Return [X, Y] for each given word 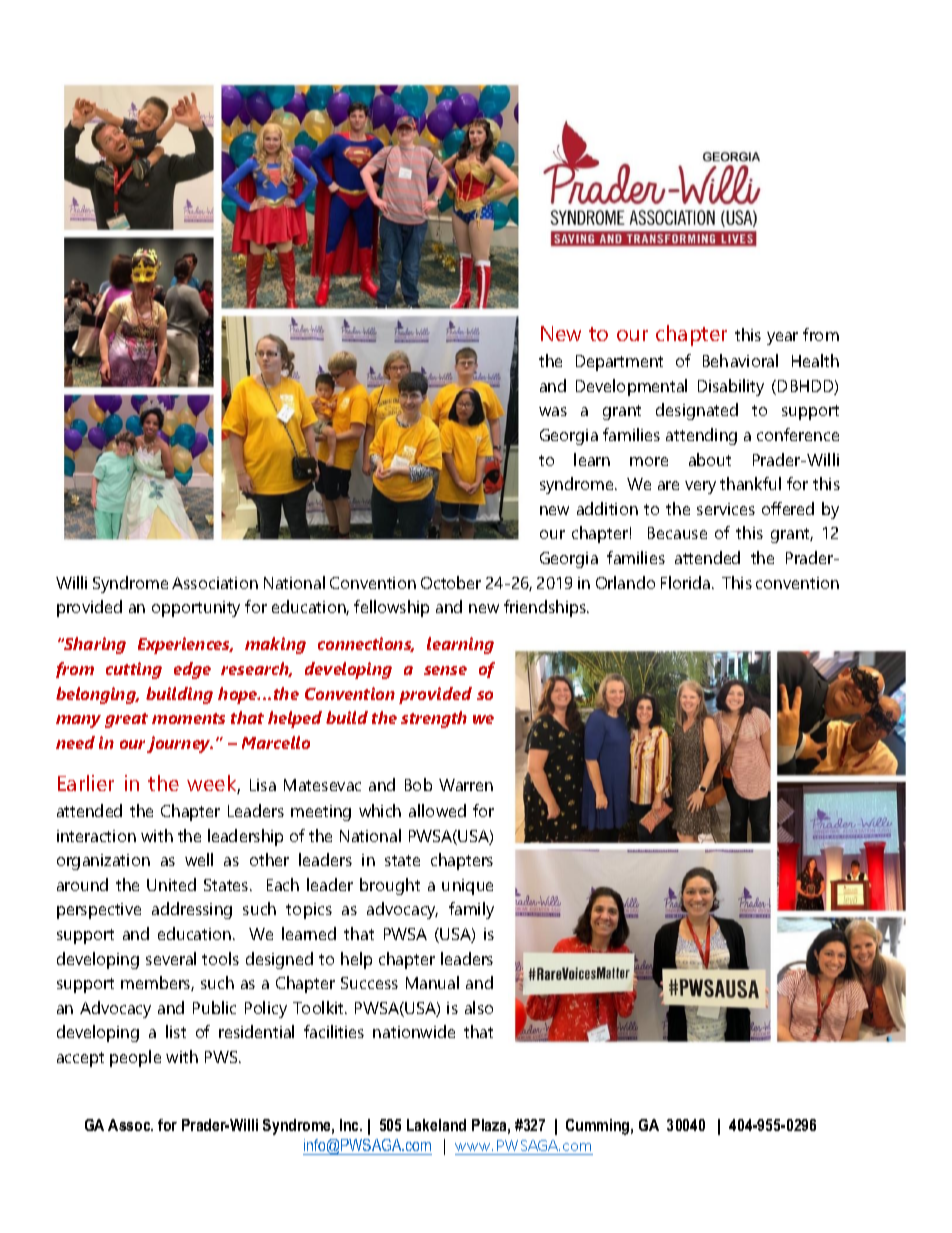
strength [434, 719]
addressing [192, 910]
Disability [731, 387]
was [553, 411]
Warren [466, 785]
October [451, 582]
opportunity [196, 609]
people [135, 1058]
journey [180, 744]
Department [619, 363]
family [471, 910]
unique [467, 887]
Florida [687, 582]
